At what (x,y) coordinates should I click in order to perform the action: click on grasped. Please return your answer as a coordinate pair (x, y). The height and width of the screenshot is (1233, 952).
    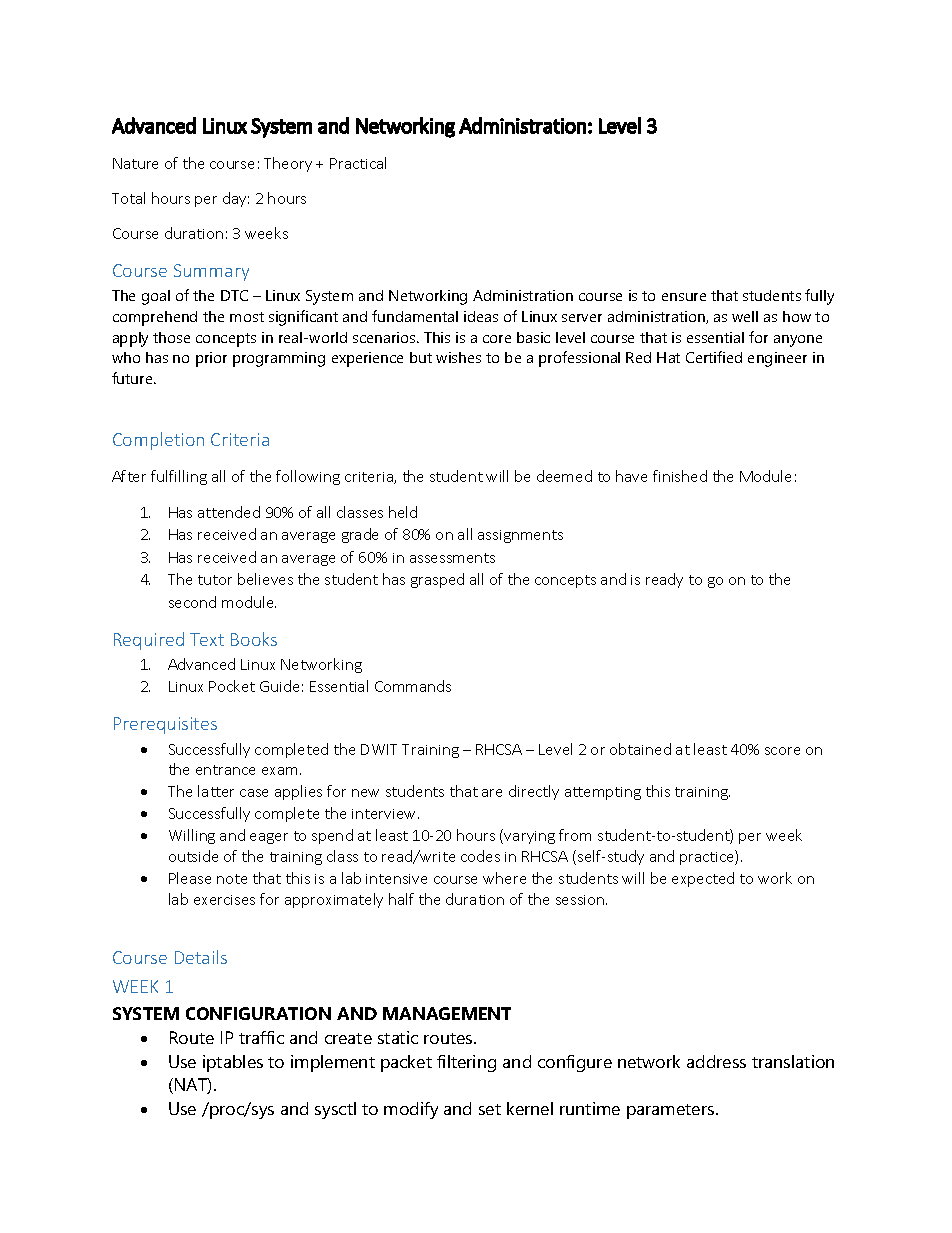
    Looking at the image, I should click on (437, 580).
